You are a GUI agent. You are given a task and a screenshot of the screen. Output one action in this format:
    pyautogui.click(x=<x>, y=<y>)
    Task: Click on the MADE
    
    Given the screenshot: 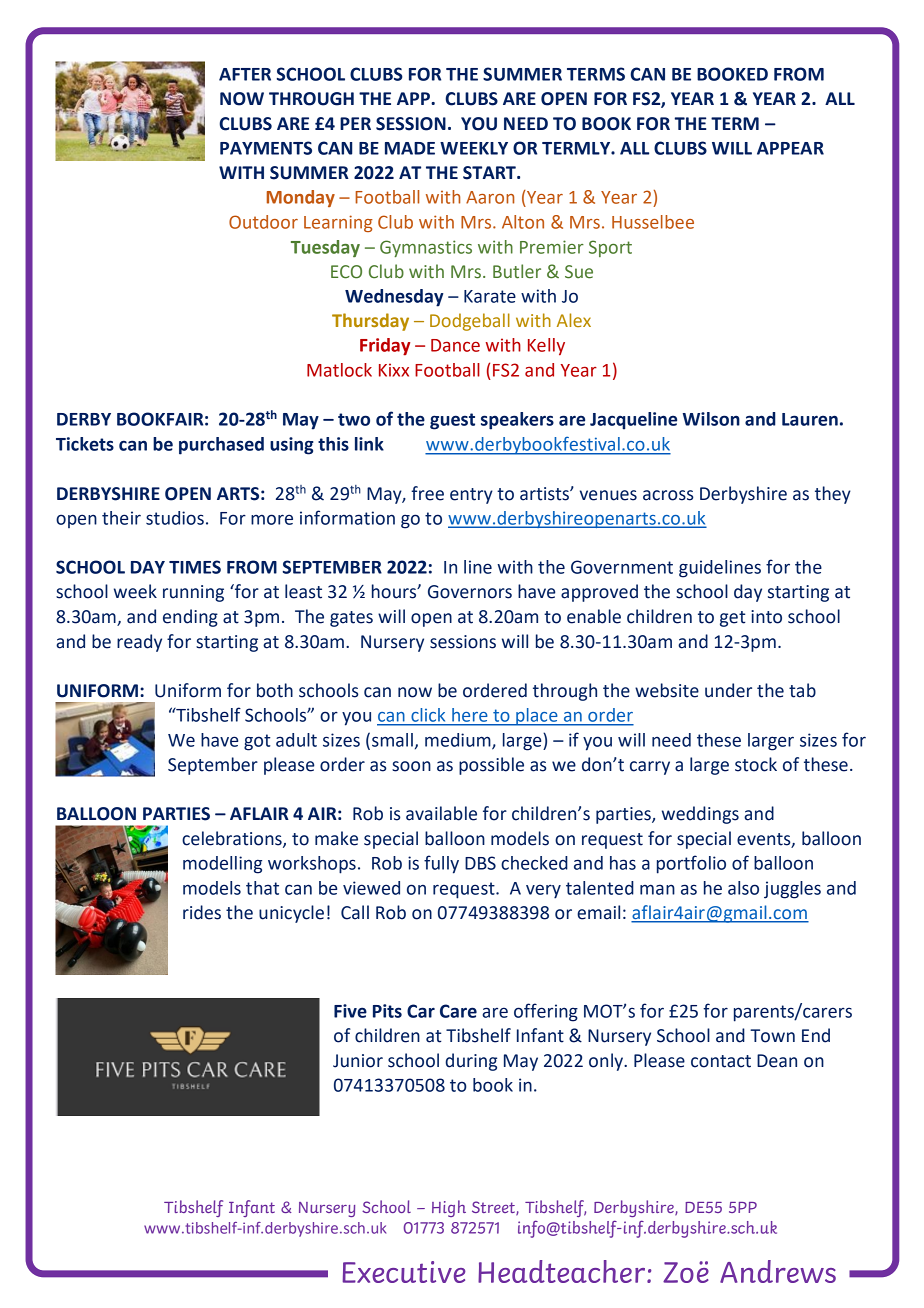 What is the action you would take?
    pyautogui.click(x=410, y=148)
